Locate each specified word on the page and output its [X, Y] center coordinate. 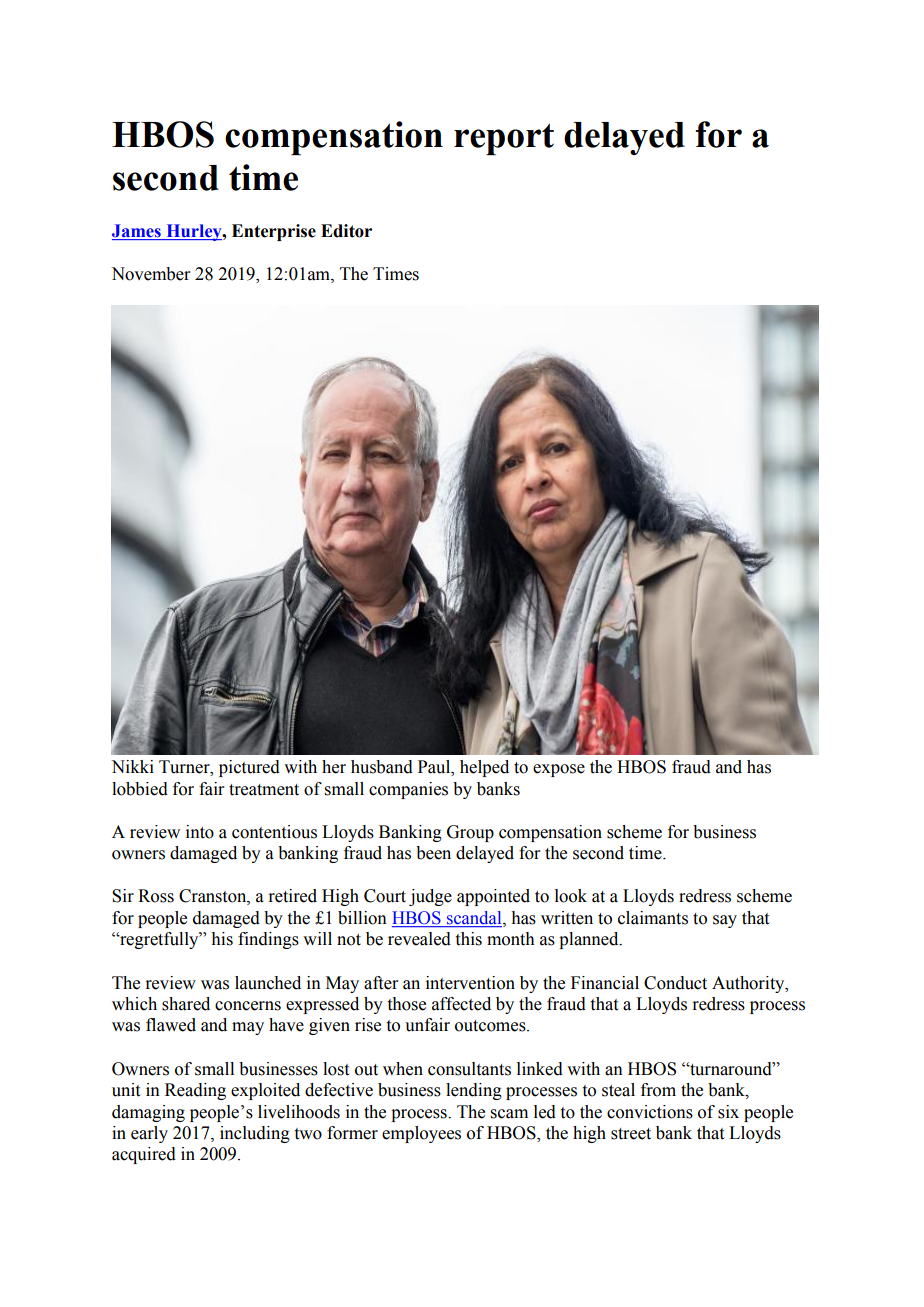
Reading [195, 1091]
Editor [346, 231]
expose [559, 770]
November [151, 274]
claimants [653, 918]
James [137, 232]
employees [421, 1134]
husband [382, 767]
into [200, 832]
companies [408, 790]
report [504, 139]
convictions [650, 1112]
